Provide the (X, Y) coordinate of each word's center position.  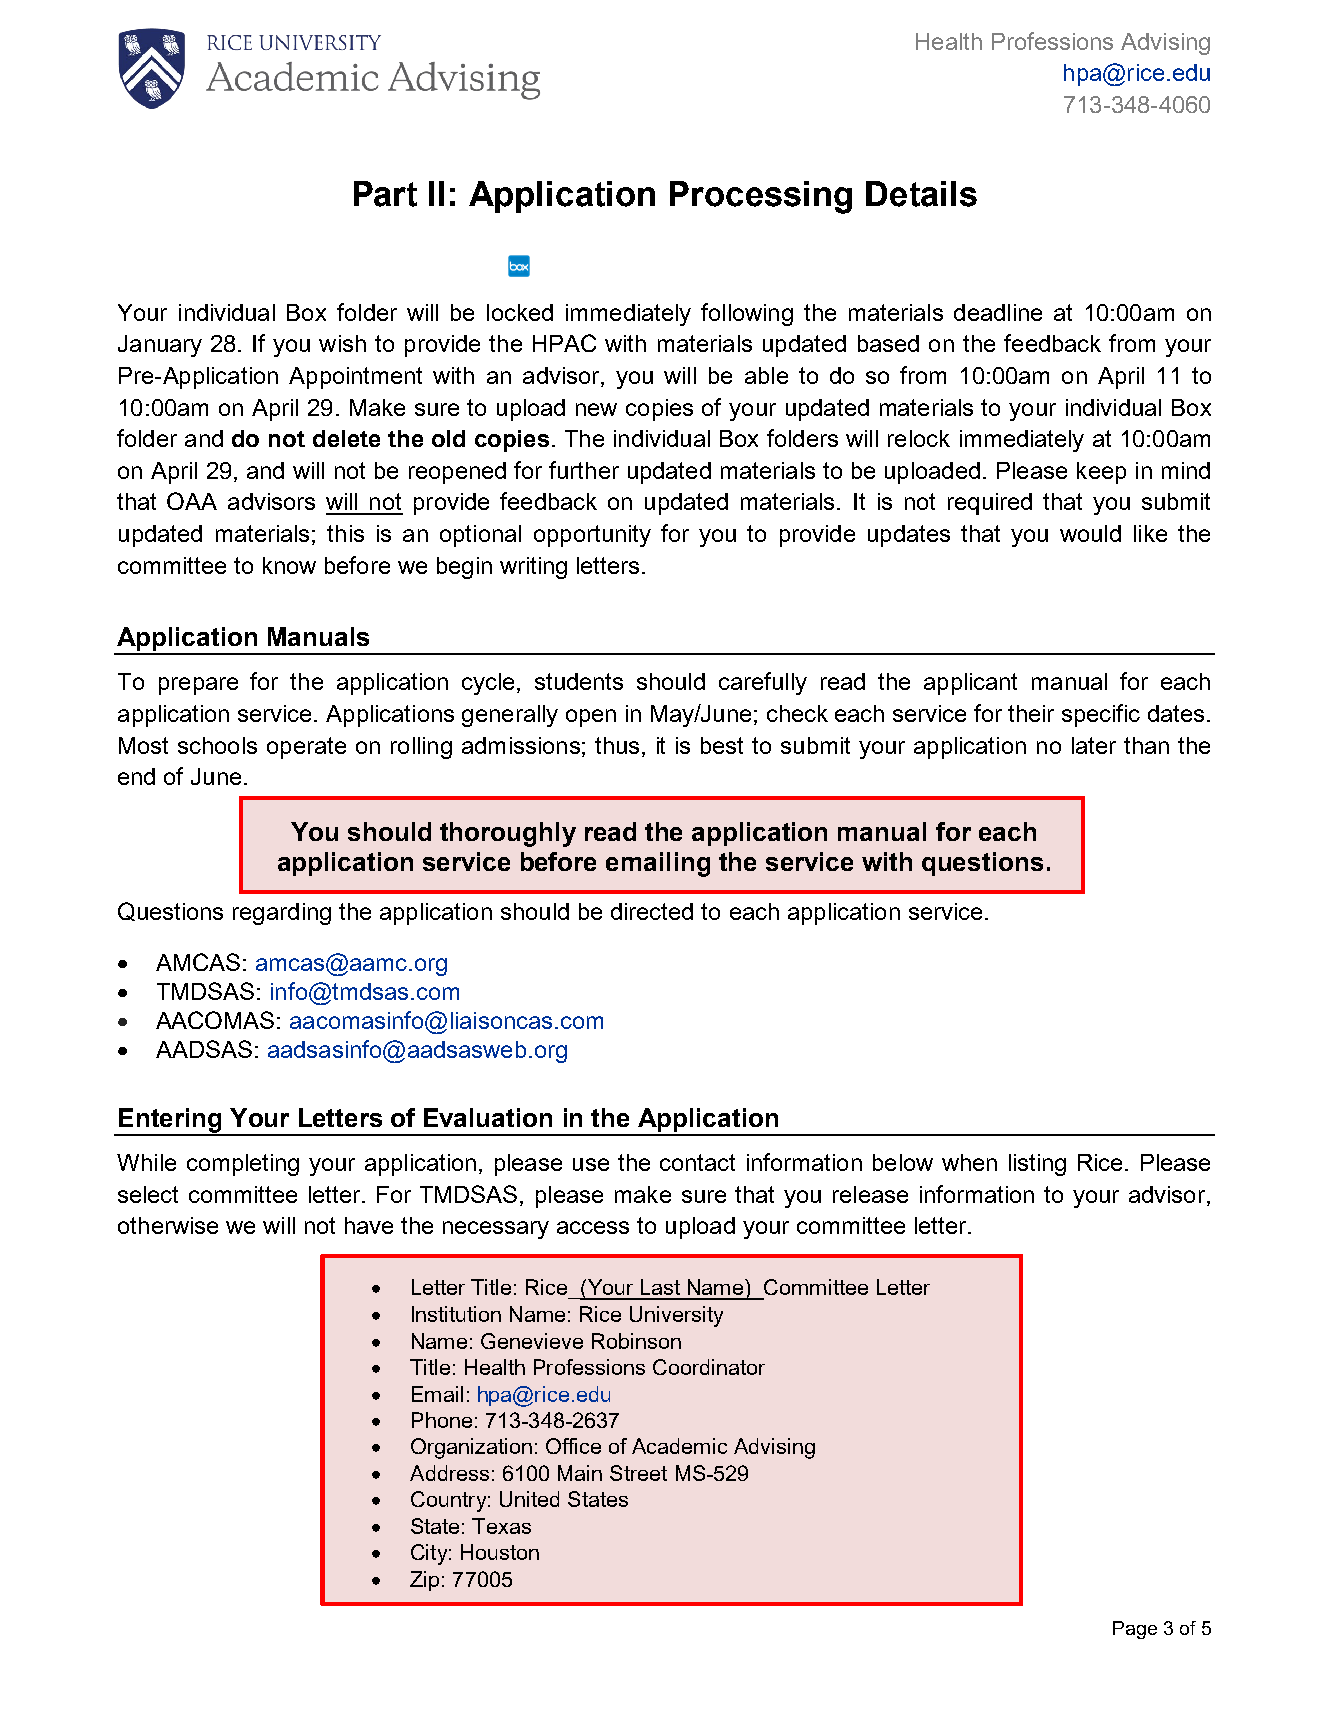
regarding (282, 914)
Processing (761, 197)
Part (385, 194)
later (1094, 745)
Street (638, 1473)
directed (652, 911)
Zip (424, 1581)
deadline (998, 312)
